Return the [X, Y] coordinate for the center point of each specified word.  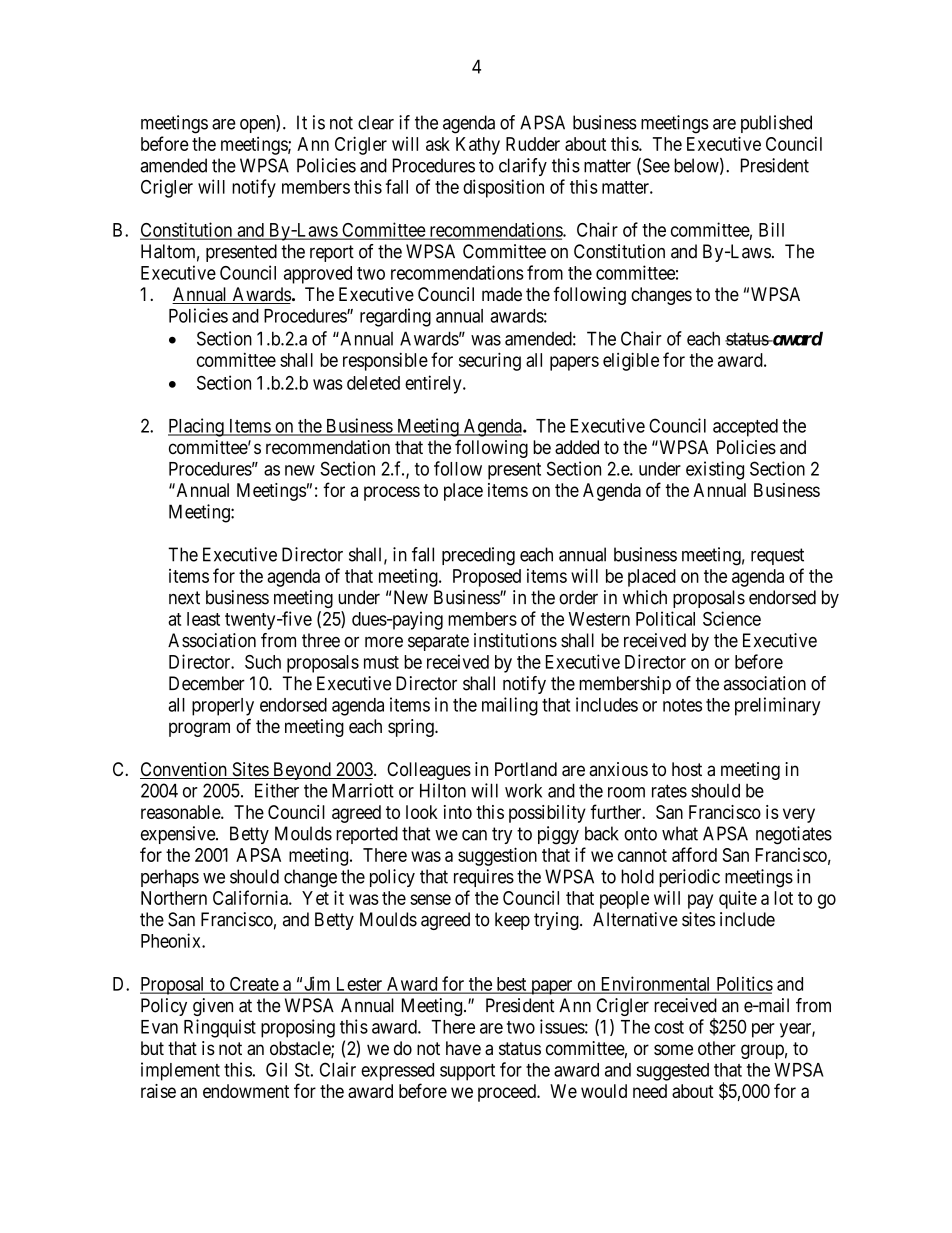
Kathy [478, 146]
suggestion [497, 856]
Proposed [487, 578]
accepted [745, 428]
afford [694, 854]
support [467, 1072]
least [203, 619]
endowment [246, 1091]
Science [732, 618]
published [776, 124]
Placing [197, 427]
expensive [179, 835]
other [717, 1048]
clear [376, 122]
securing [490, 361]
